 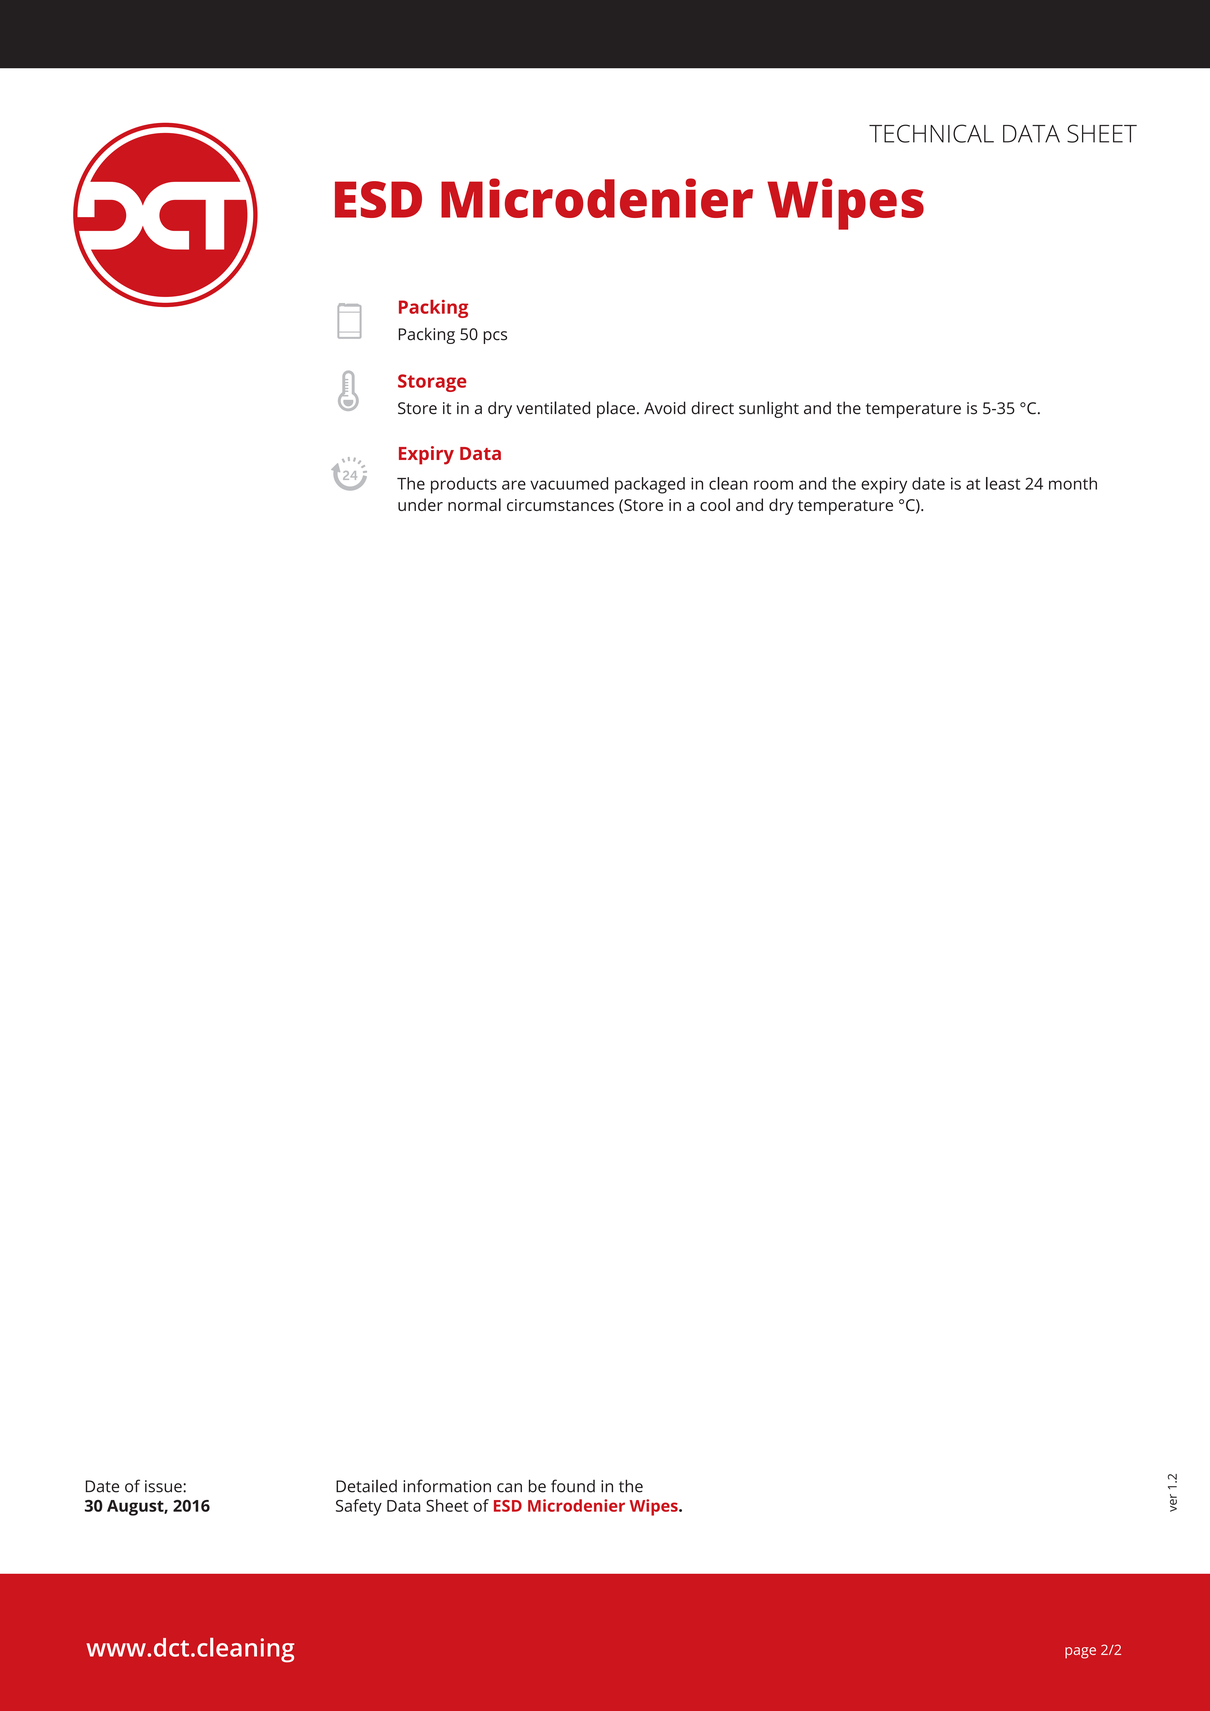 I want to click on TECHNICAL, so click(x=931, y=133).
